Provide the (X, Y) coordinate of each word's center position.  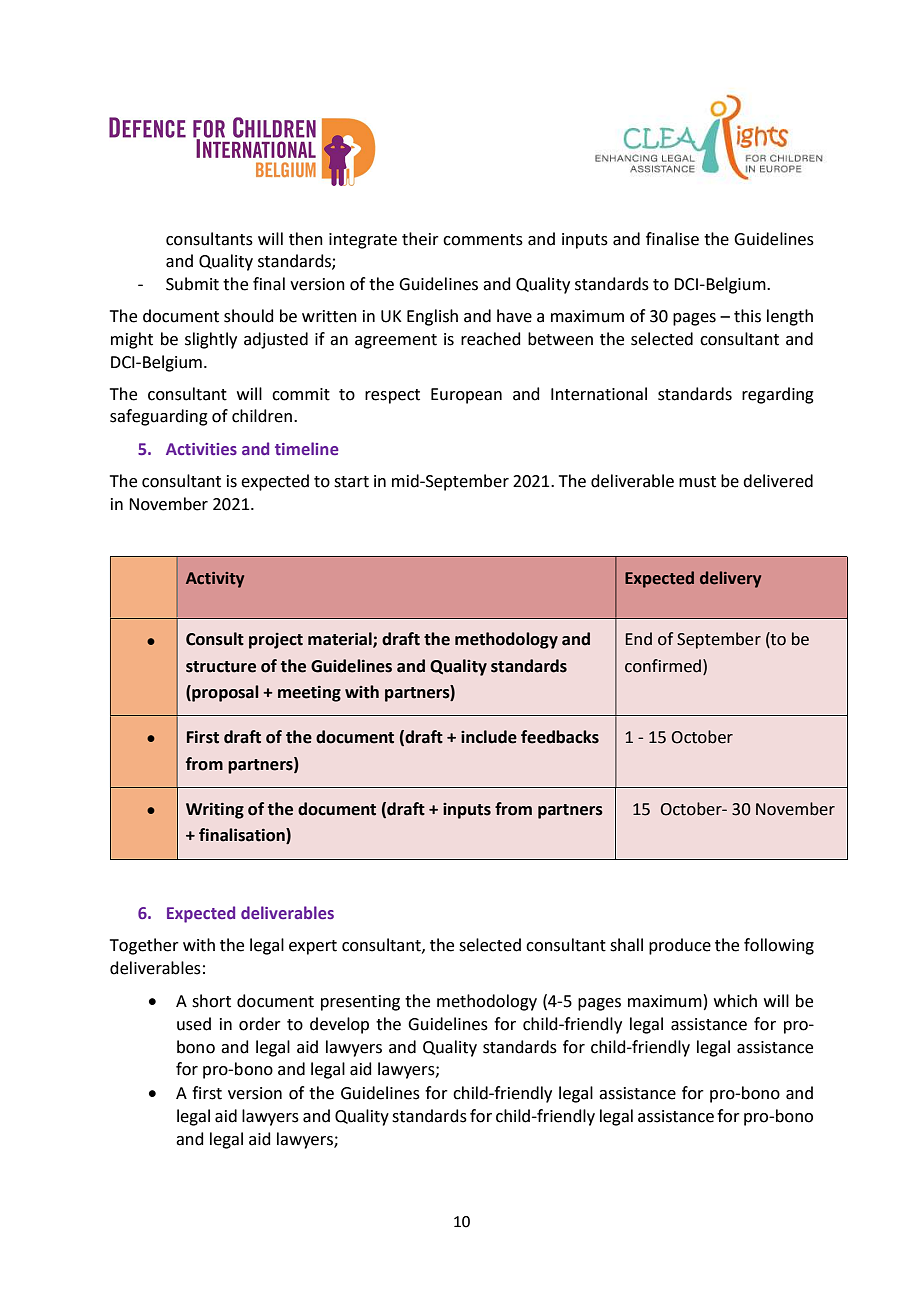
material (341, 640)
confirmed (664, 666)
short (211, 1001)
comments (483, 240)
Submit (192, 284)
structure (221, 667)
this (747, 316)
